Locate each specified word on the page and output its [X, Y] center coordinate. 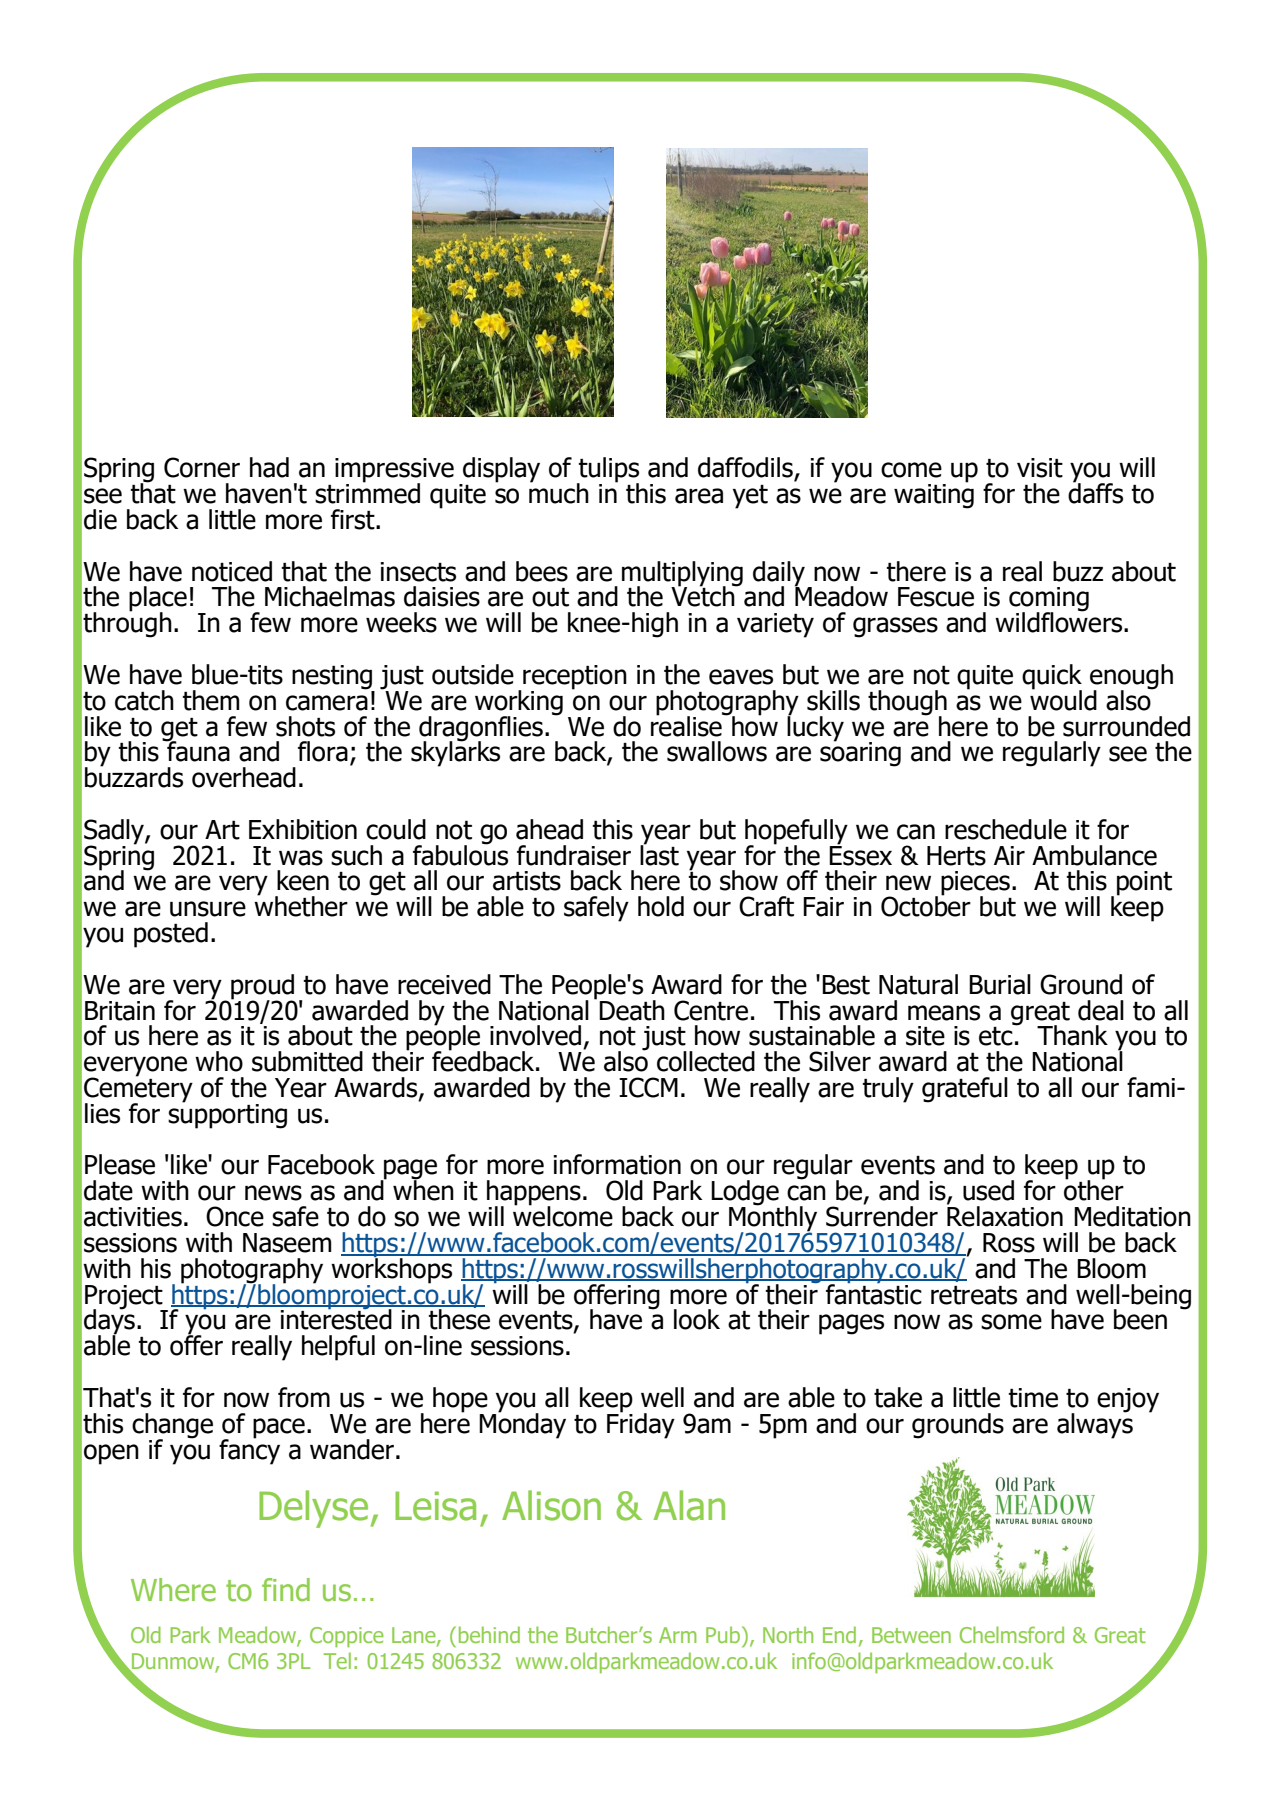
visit [1040, 468]
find [286, 1590]
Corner [202, 467]
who [219, 1061]
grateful [965, 1090]
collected [706, 1061]
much [559, 492]
